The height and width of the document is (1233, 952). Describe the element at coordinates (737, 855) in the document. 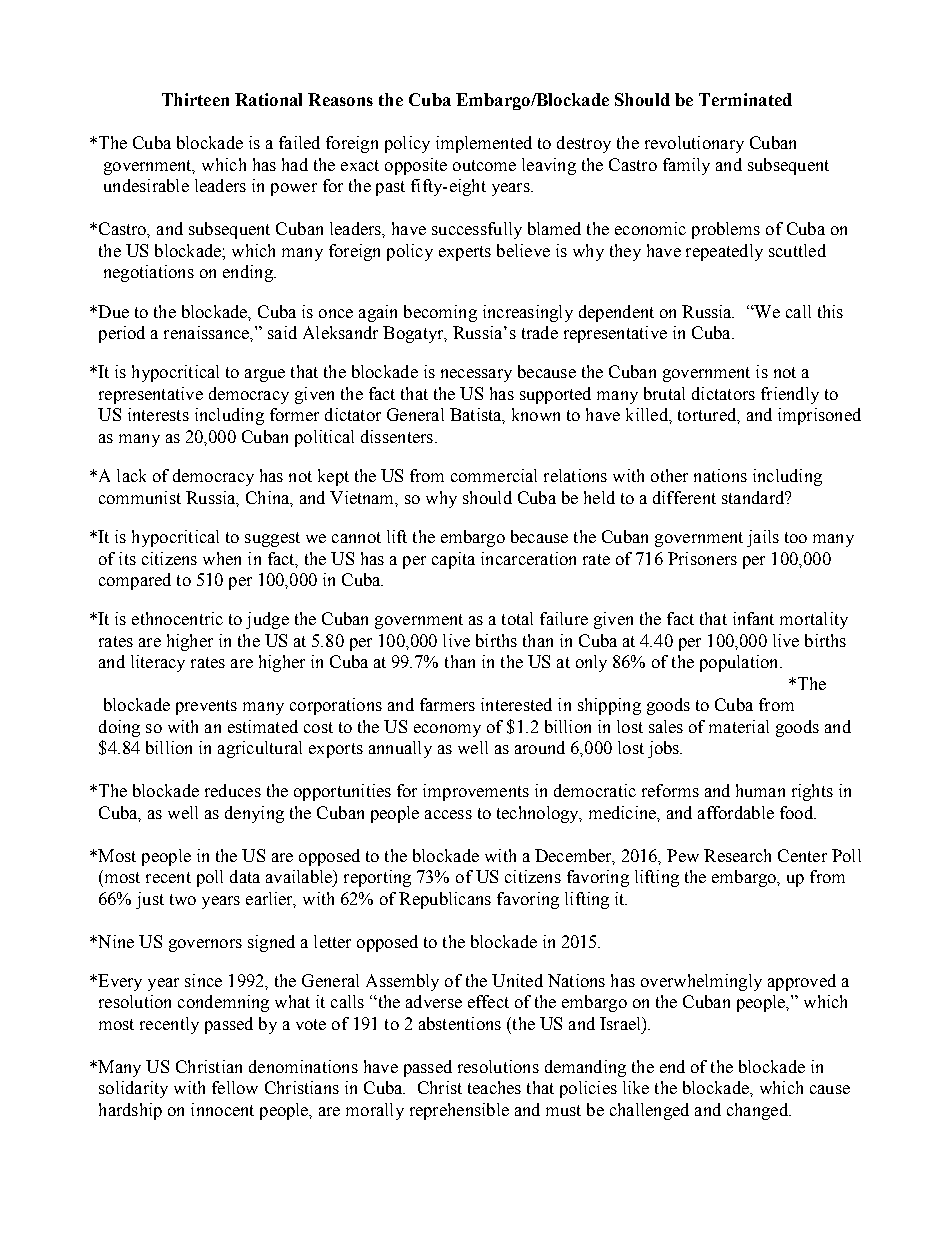

I see `Research` at that location.
